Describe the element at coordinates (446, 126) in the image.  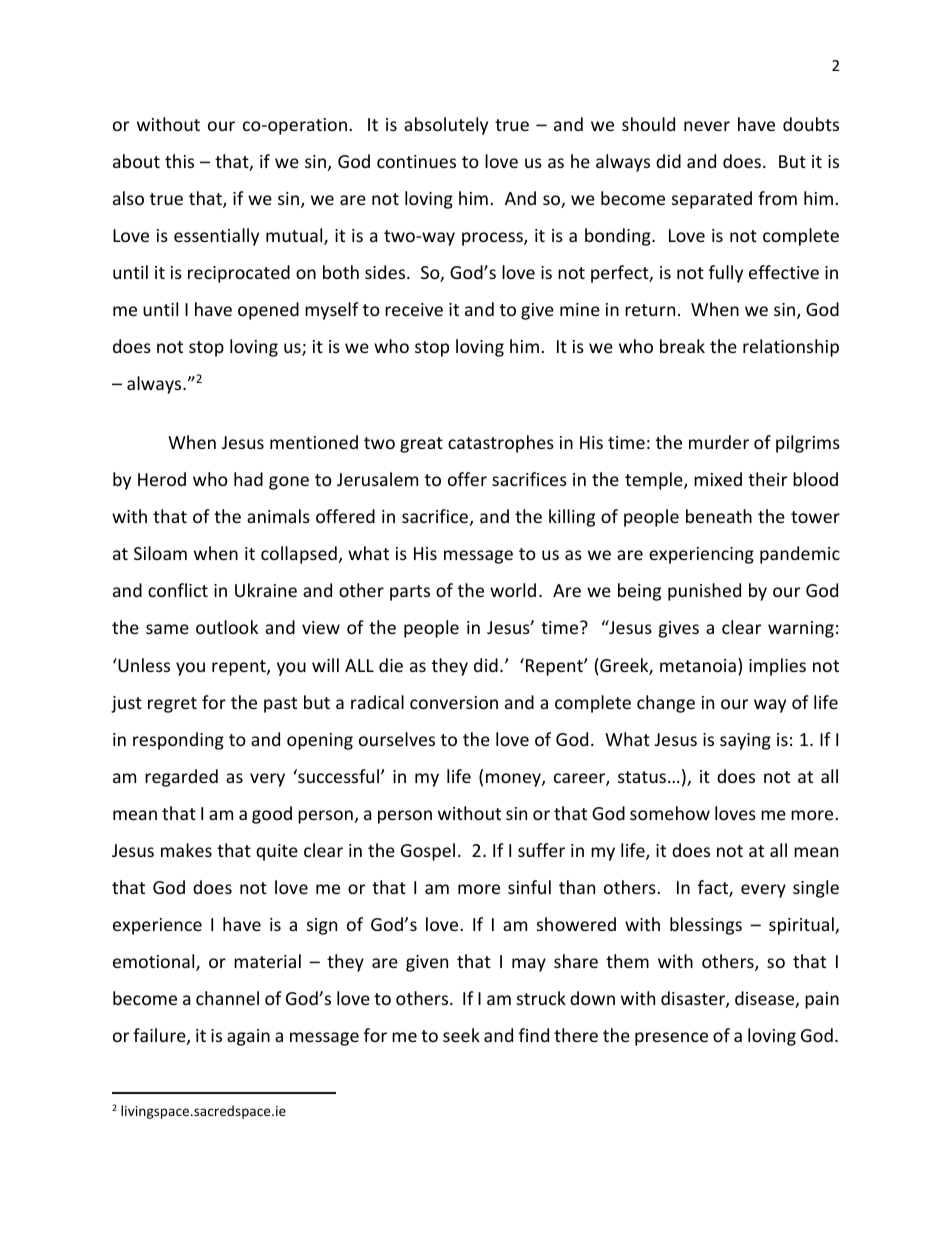
I see `absolutely` at that location.
